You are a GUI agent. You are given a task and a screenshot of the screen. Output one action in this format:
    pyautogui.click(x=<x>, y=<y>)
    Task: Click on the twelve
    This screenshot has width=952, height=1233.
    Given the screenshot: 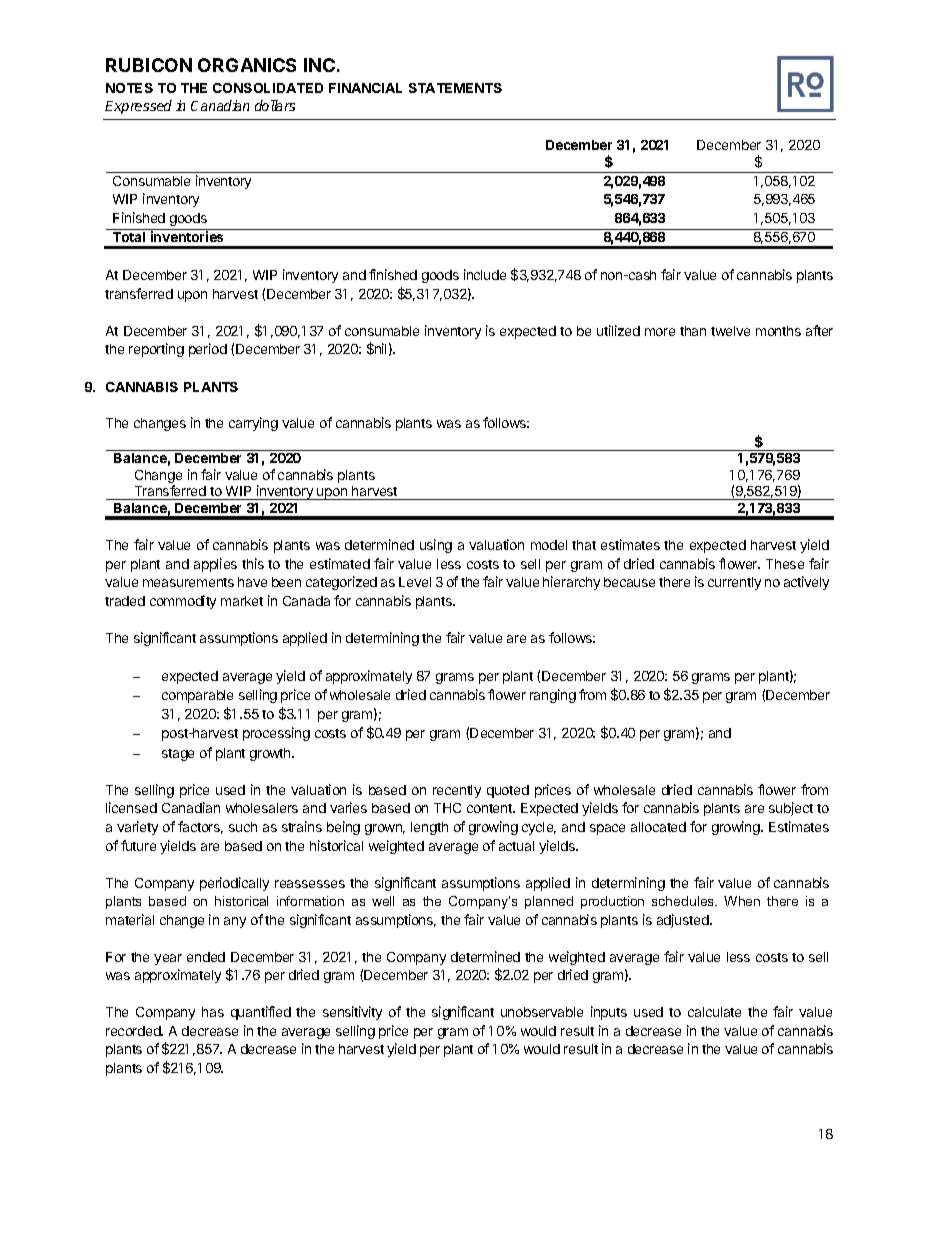 What is the action you would take?
    pyautogui.click(x=730, y=331)
